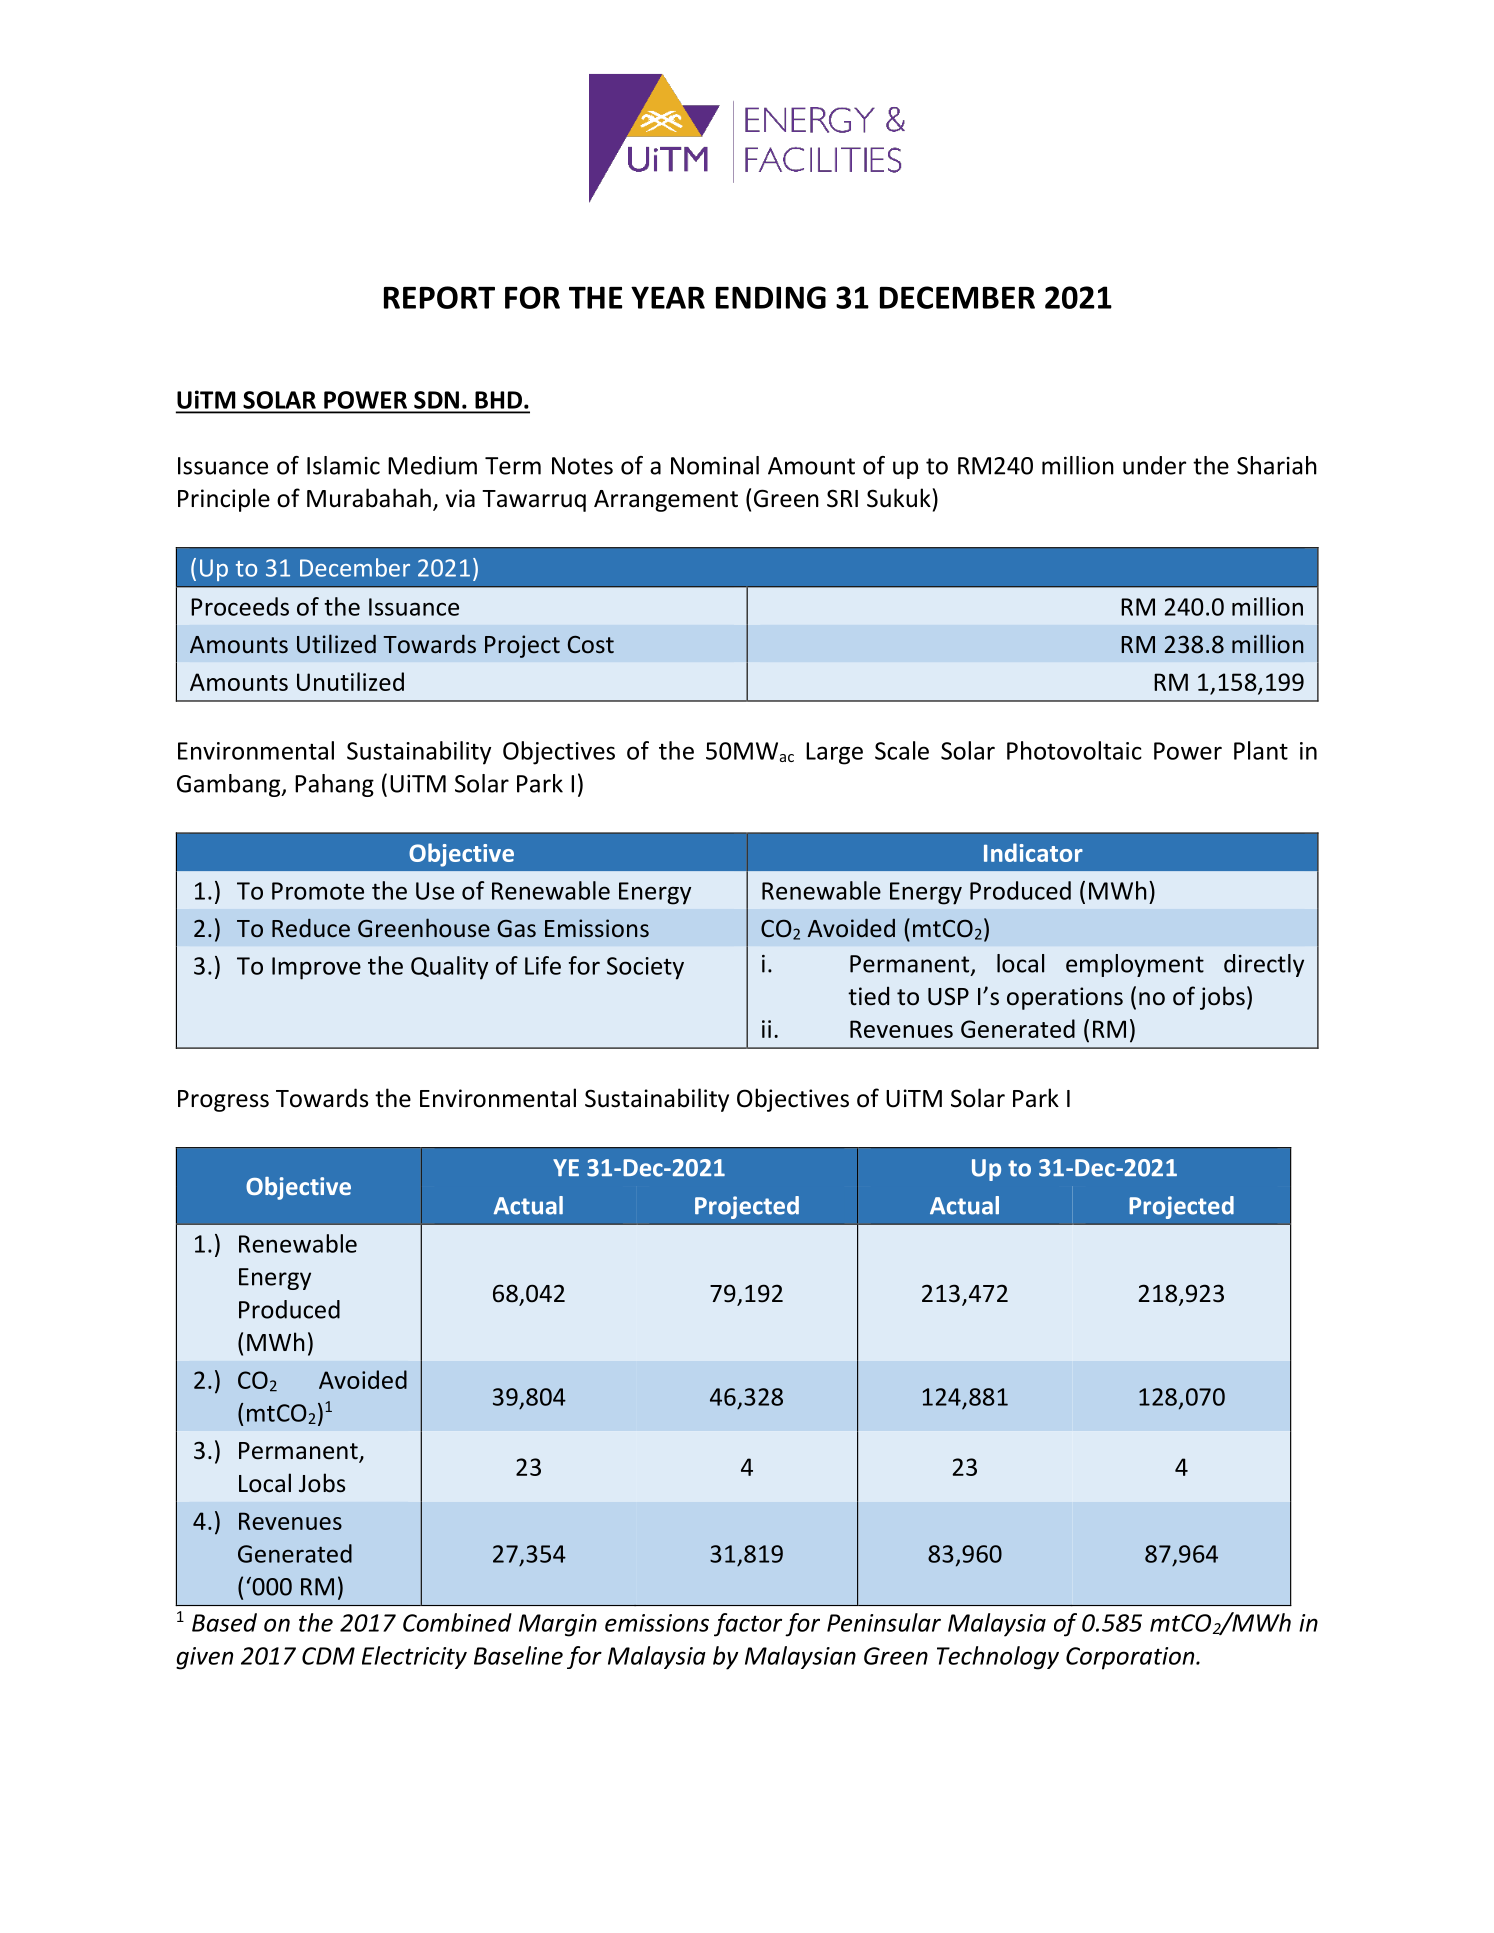  I want to click on REPORT, so click(439, 297).
